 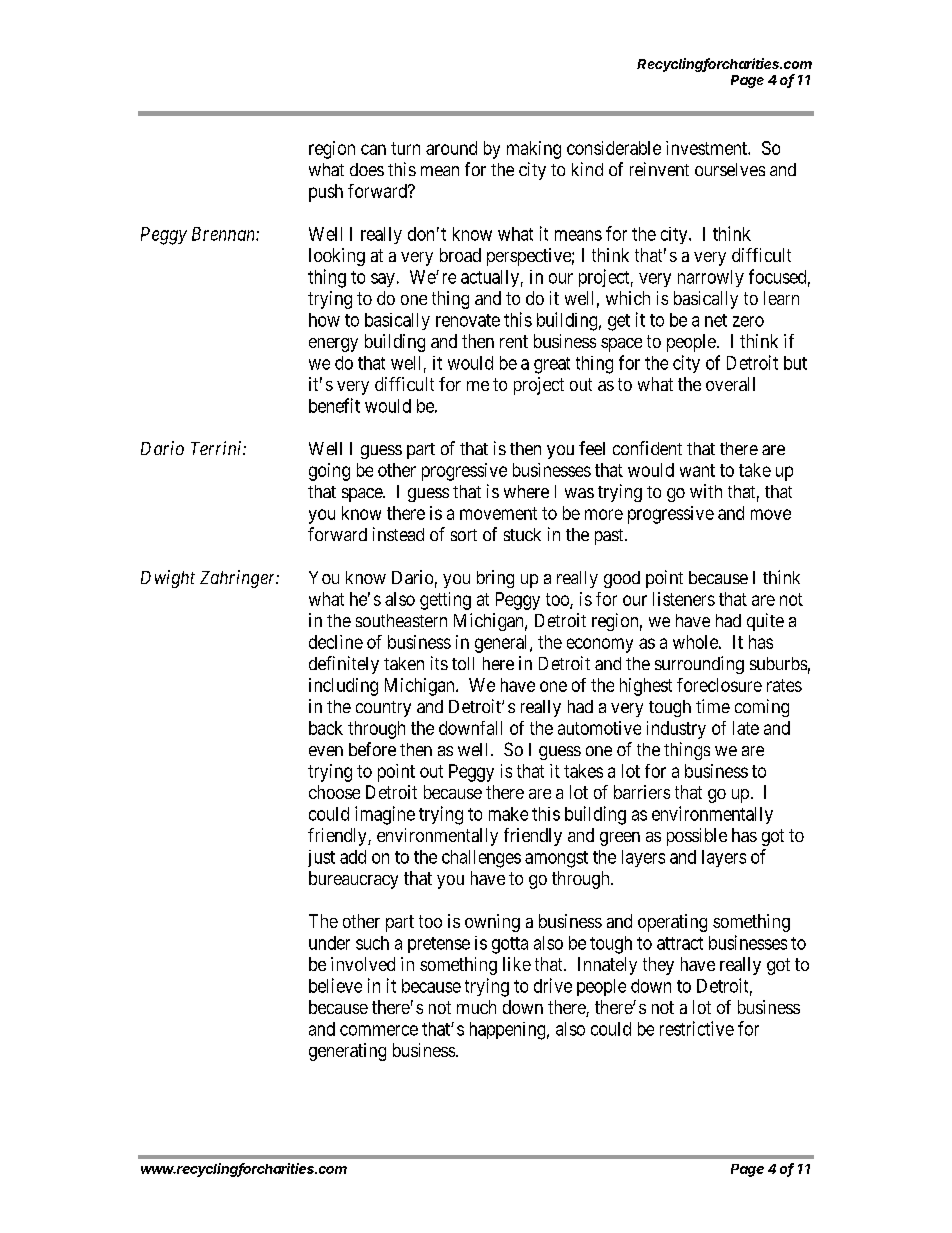 I want to click on challenges, so click(x=481, y=859).
